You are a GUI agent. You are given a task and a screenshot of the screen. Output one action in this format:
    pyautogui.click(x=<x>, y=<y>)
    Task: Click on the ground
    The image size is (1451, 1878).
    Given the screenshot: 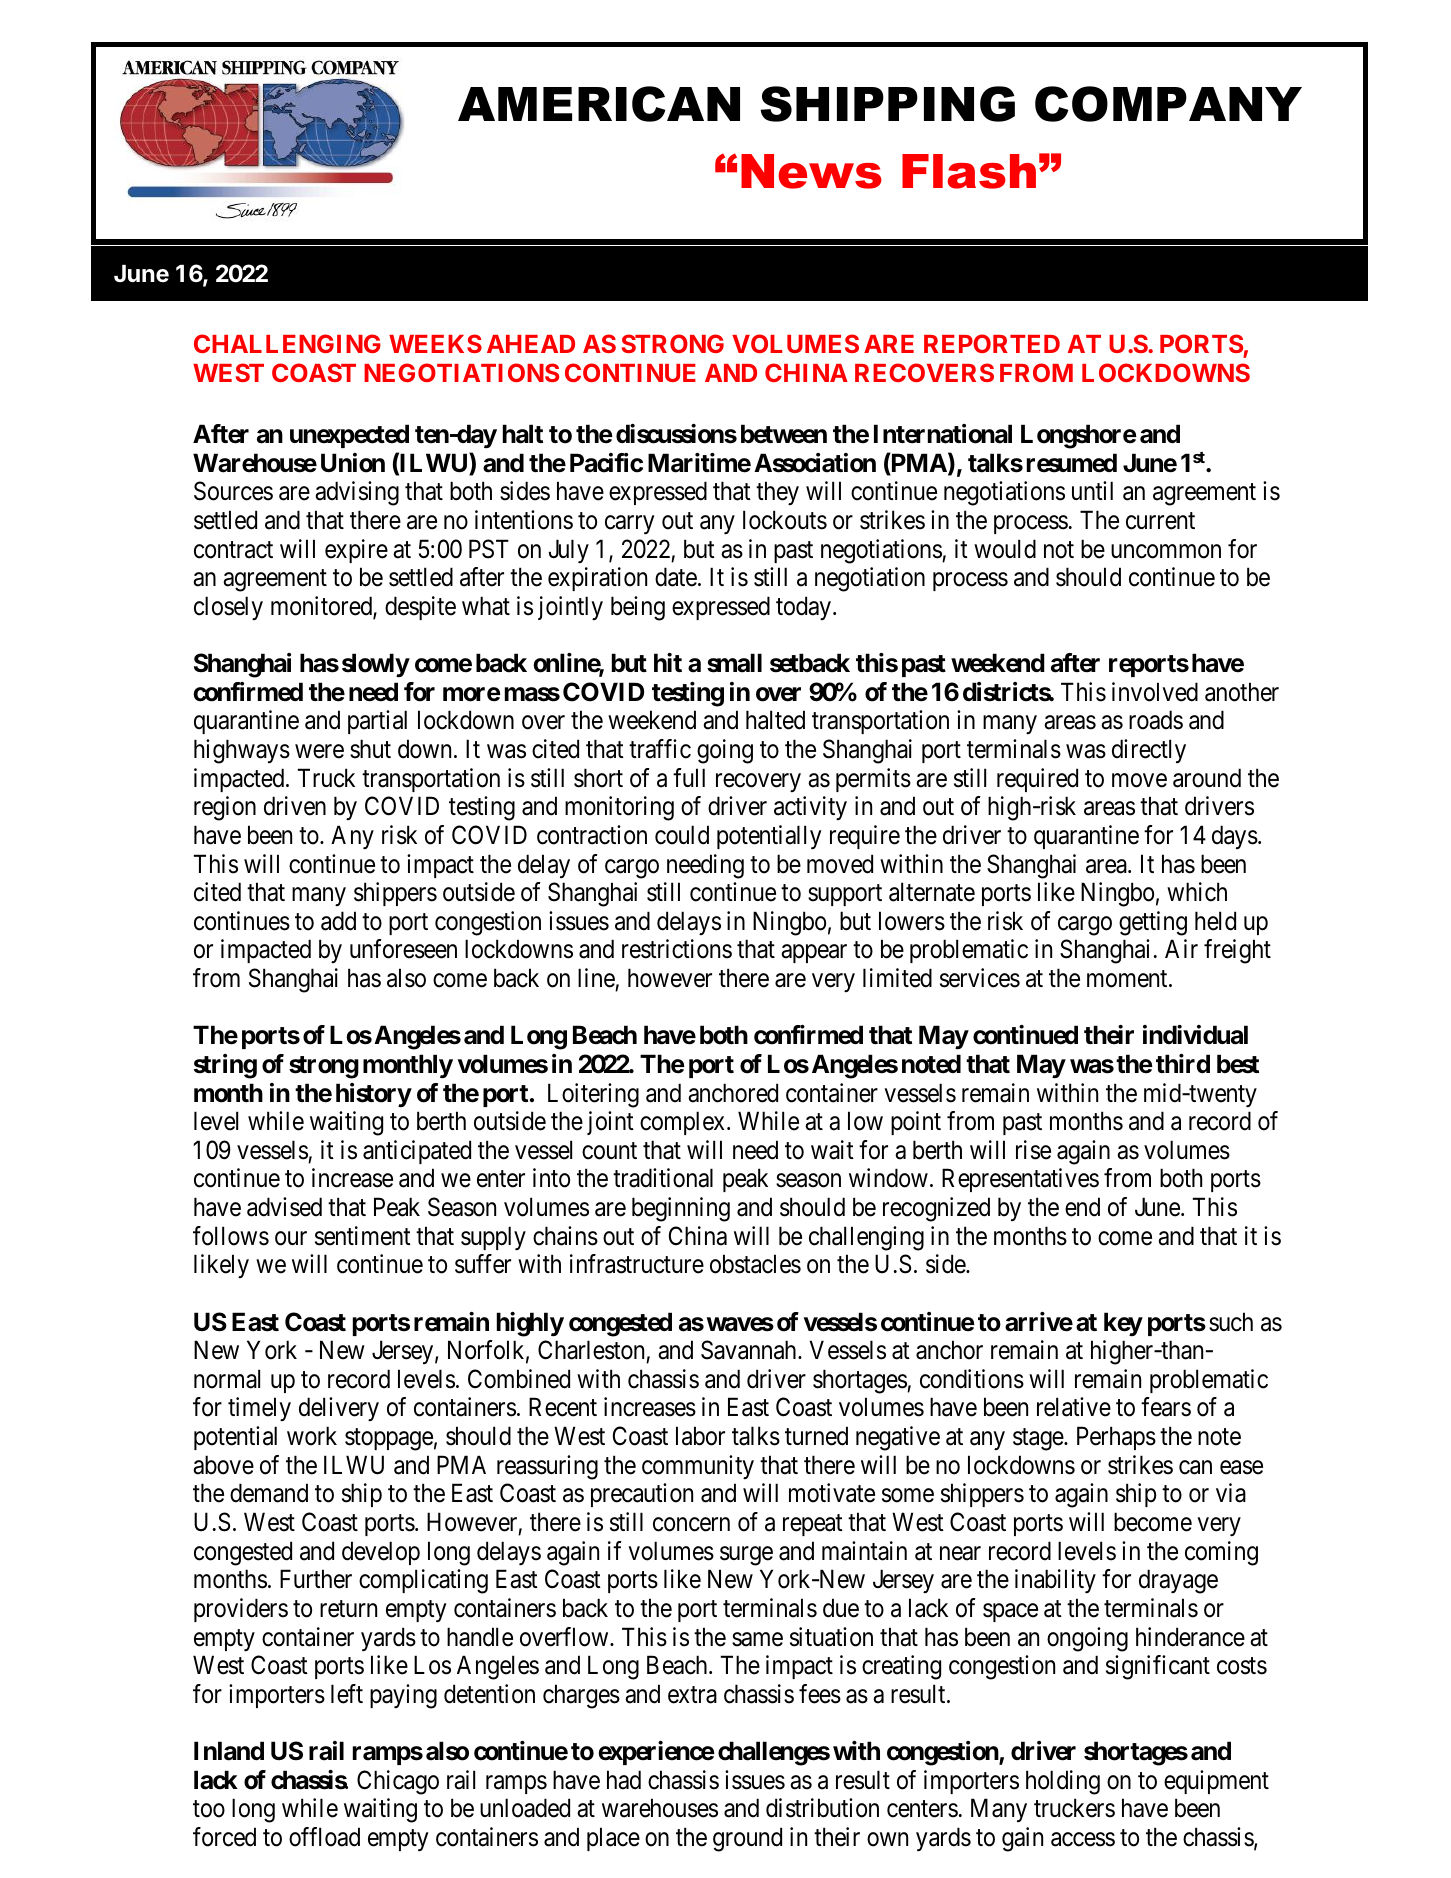 What is the action you would take?
    pyautogui.click(x=747, y=1839)
